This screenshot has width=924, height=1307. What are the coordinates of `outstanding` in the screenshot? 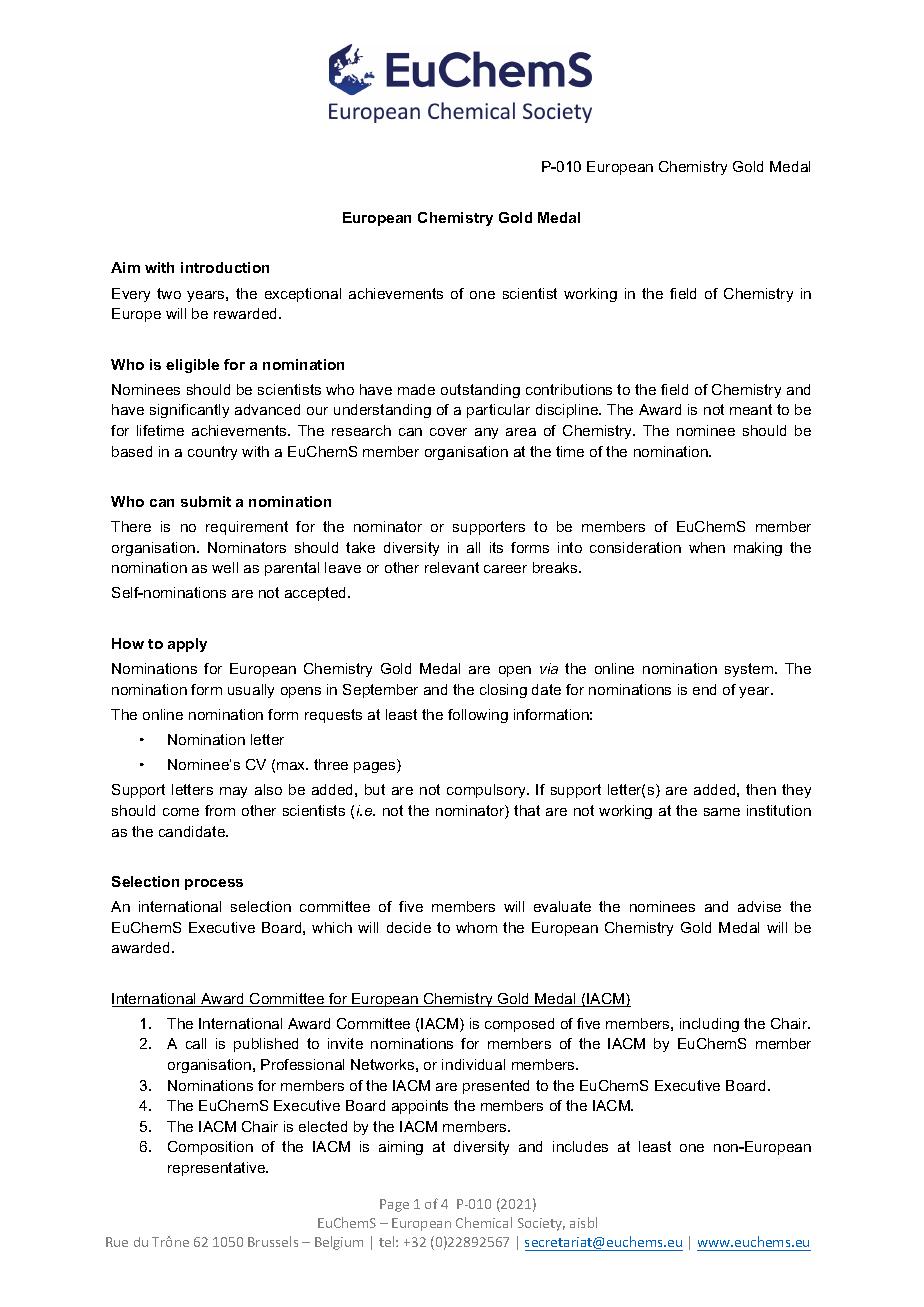 It's located at (480, 391).
